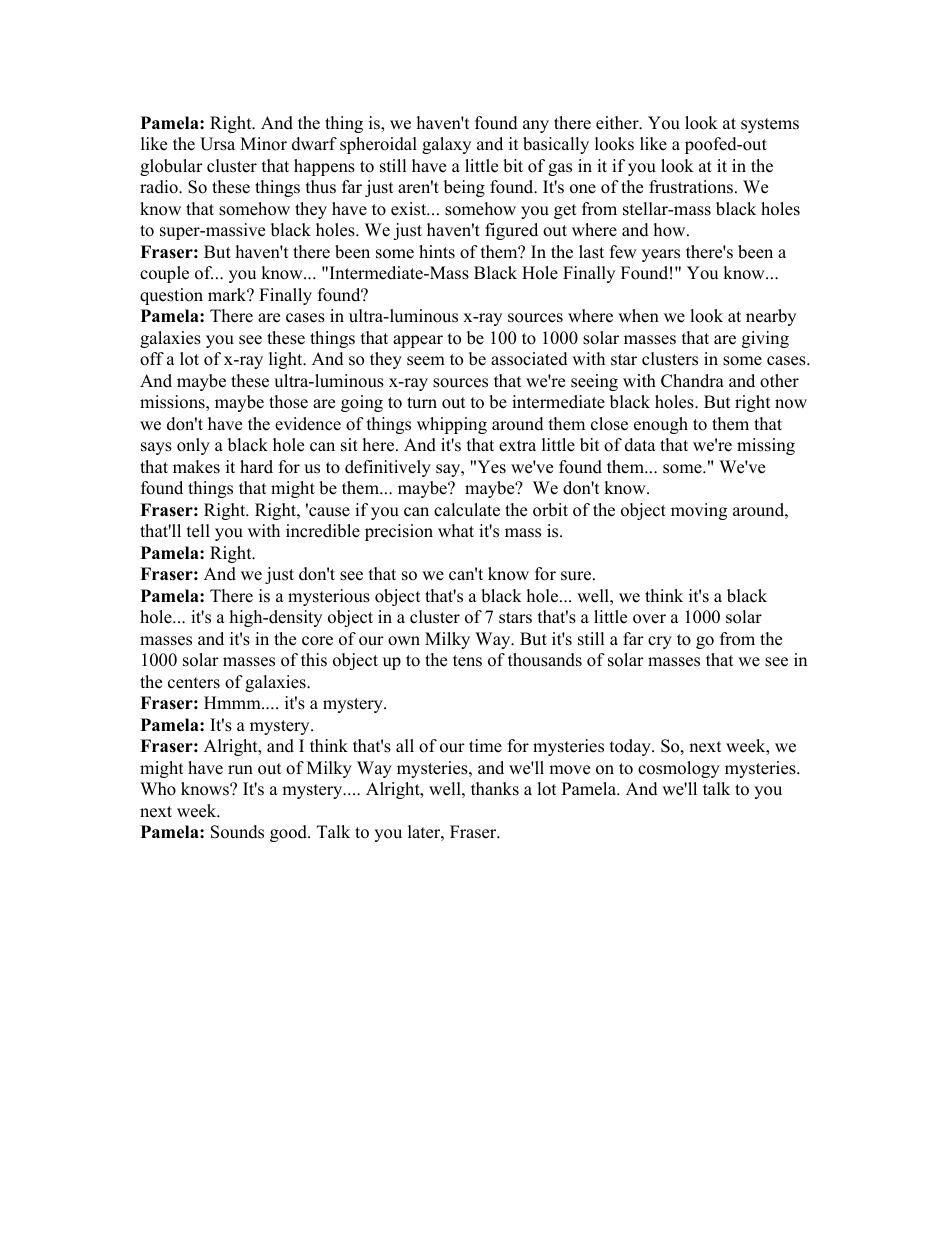 The image size is (952, 1233). I want to click on Sounds, so click(237, 832).
